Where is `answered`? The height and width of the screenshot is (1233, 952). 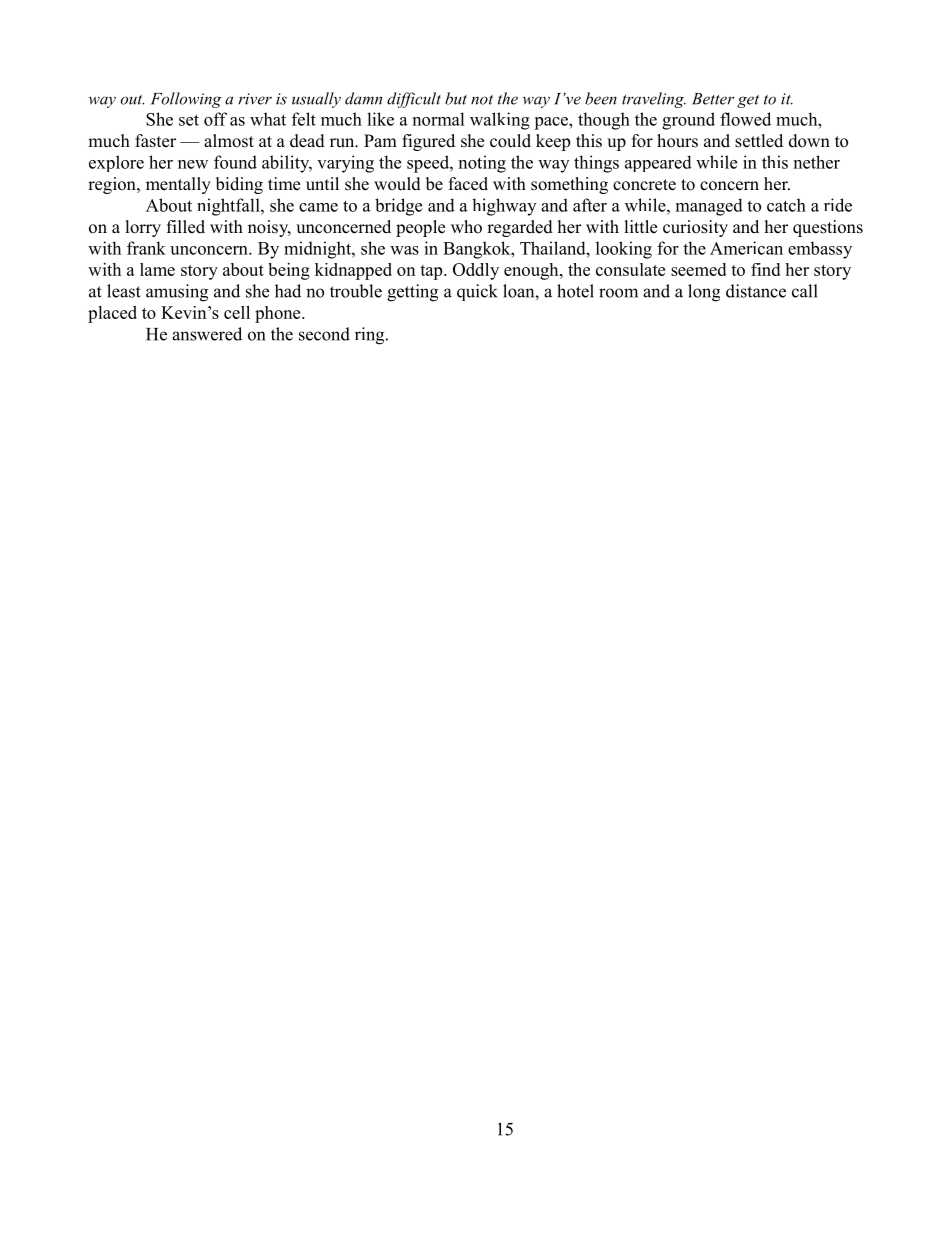 answered is located at coordinates (207, 334).
